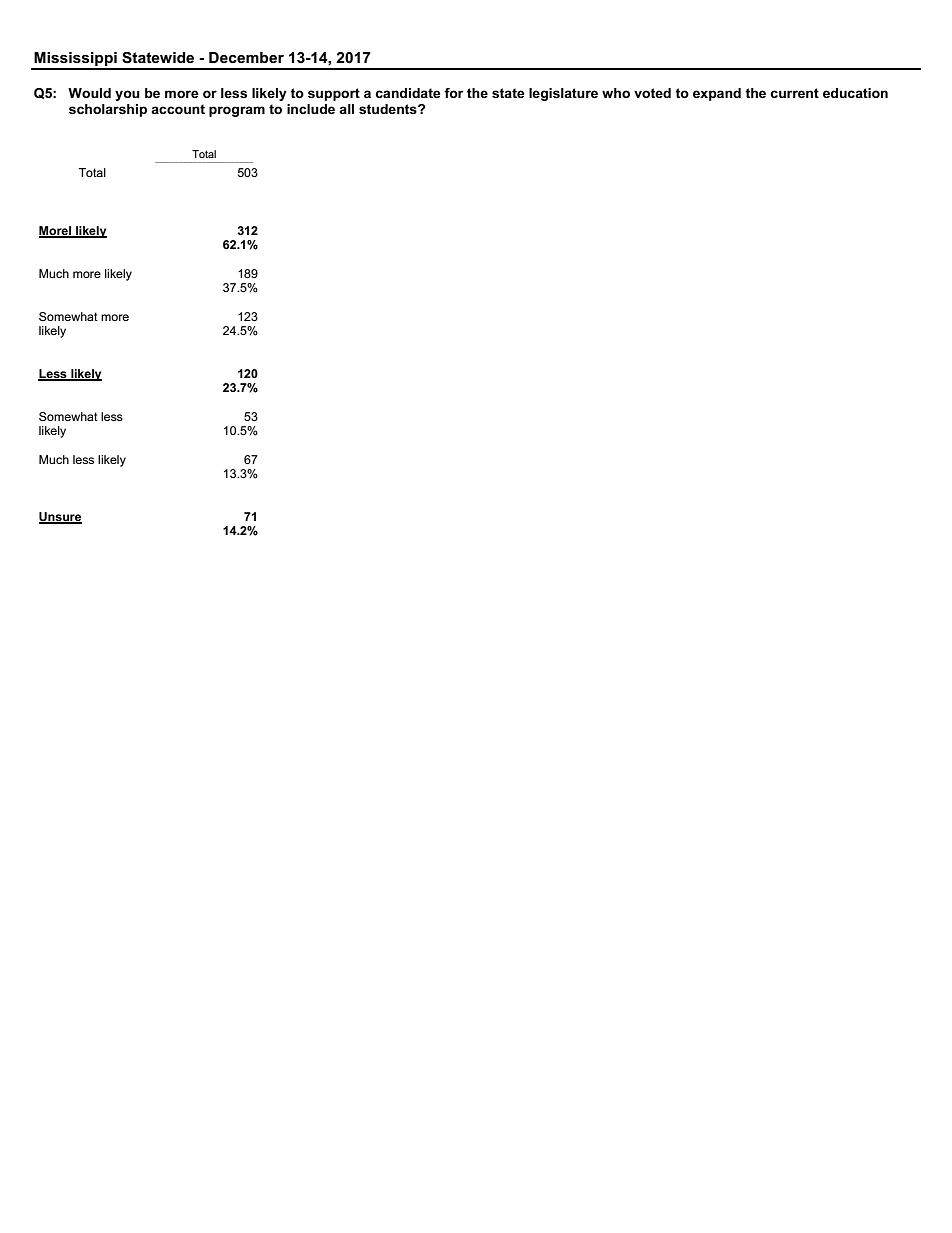 The image size is (952, 1233). I want to click on support, so click(334, 94).
